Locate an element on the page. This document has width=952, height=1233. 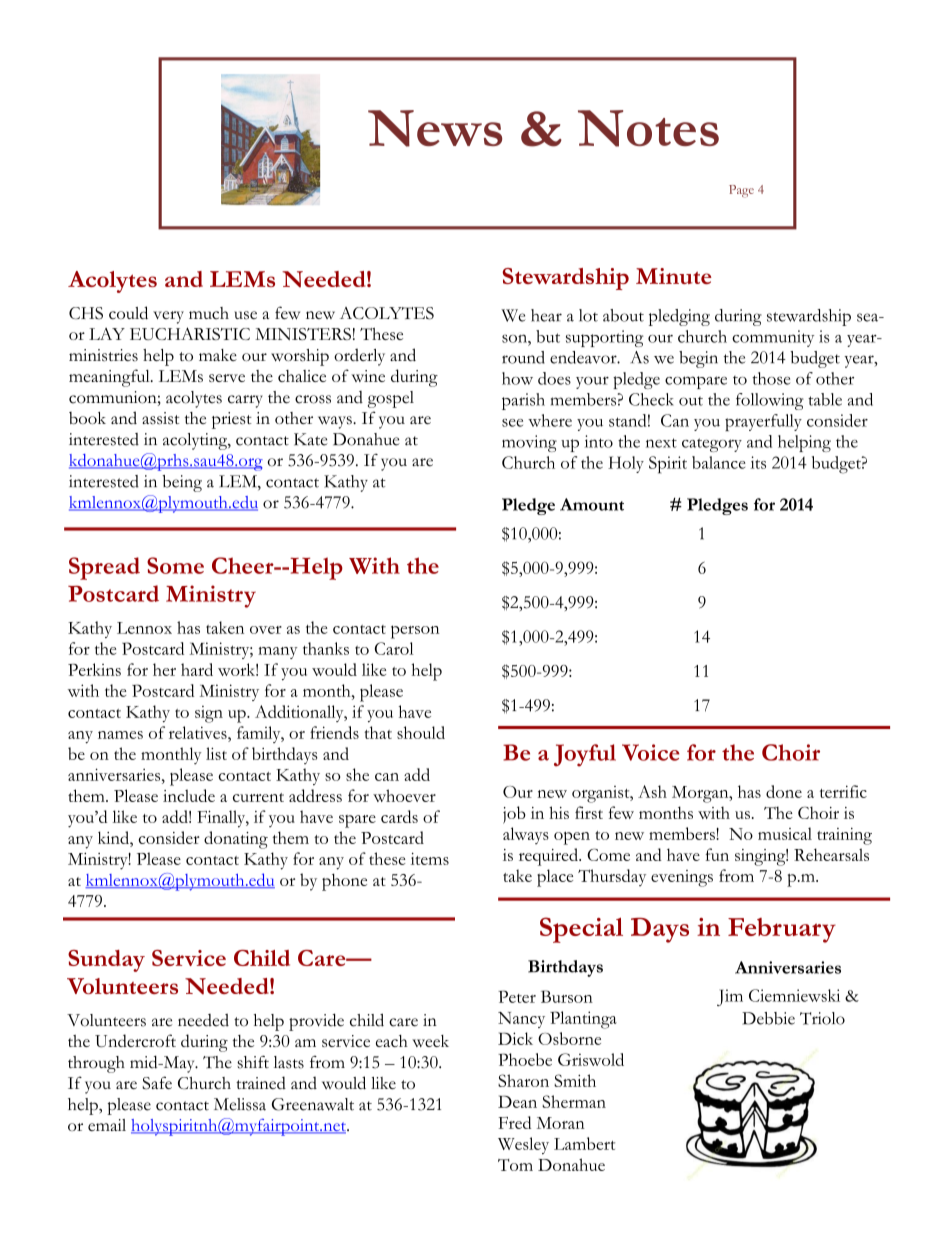
Debbie is located at coordinates (768, 1018).
